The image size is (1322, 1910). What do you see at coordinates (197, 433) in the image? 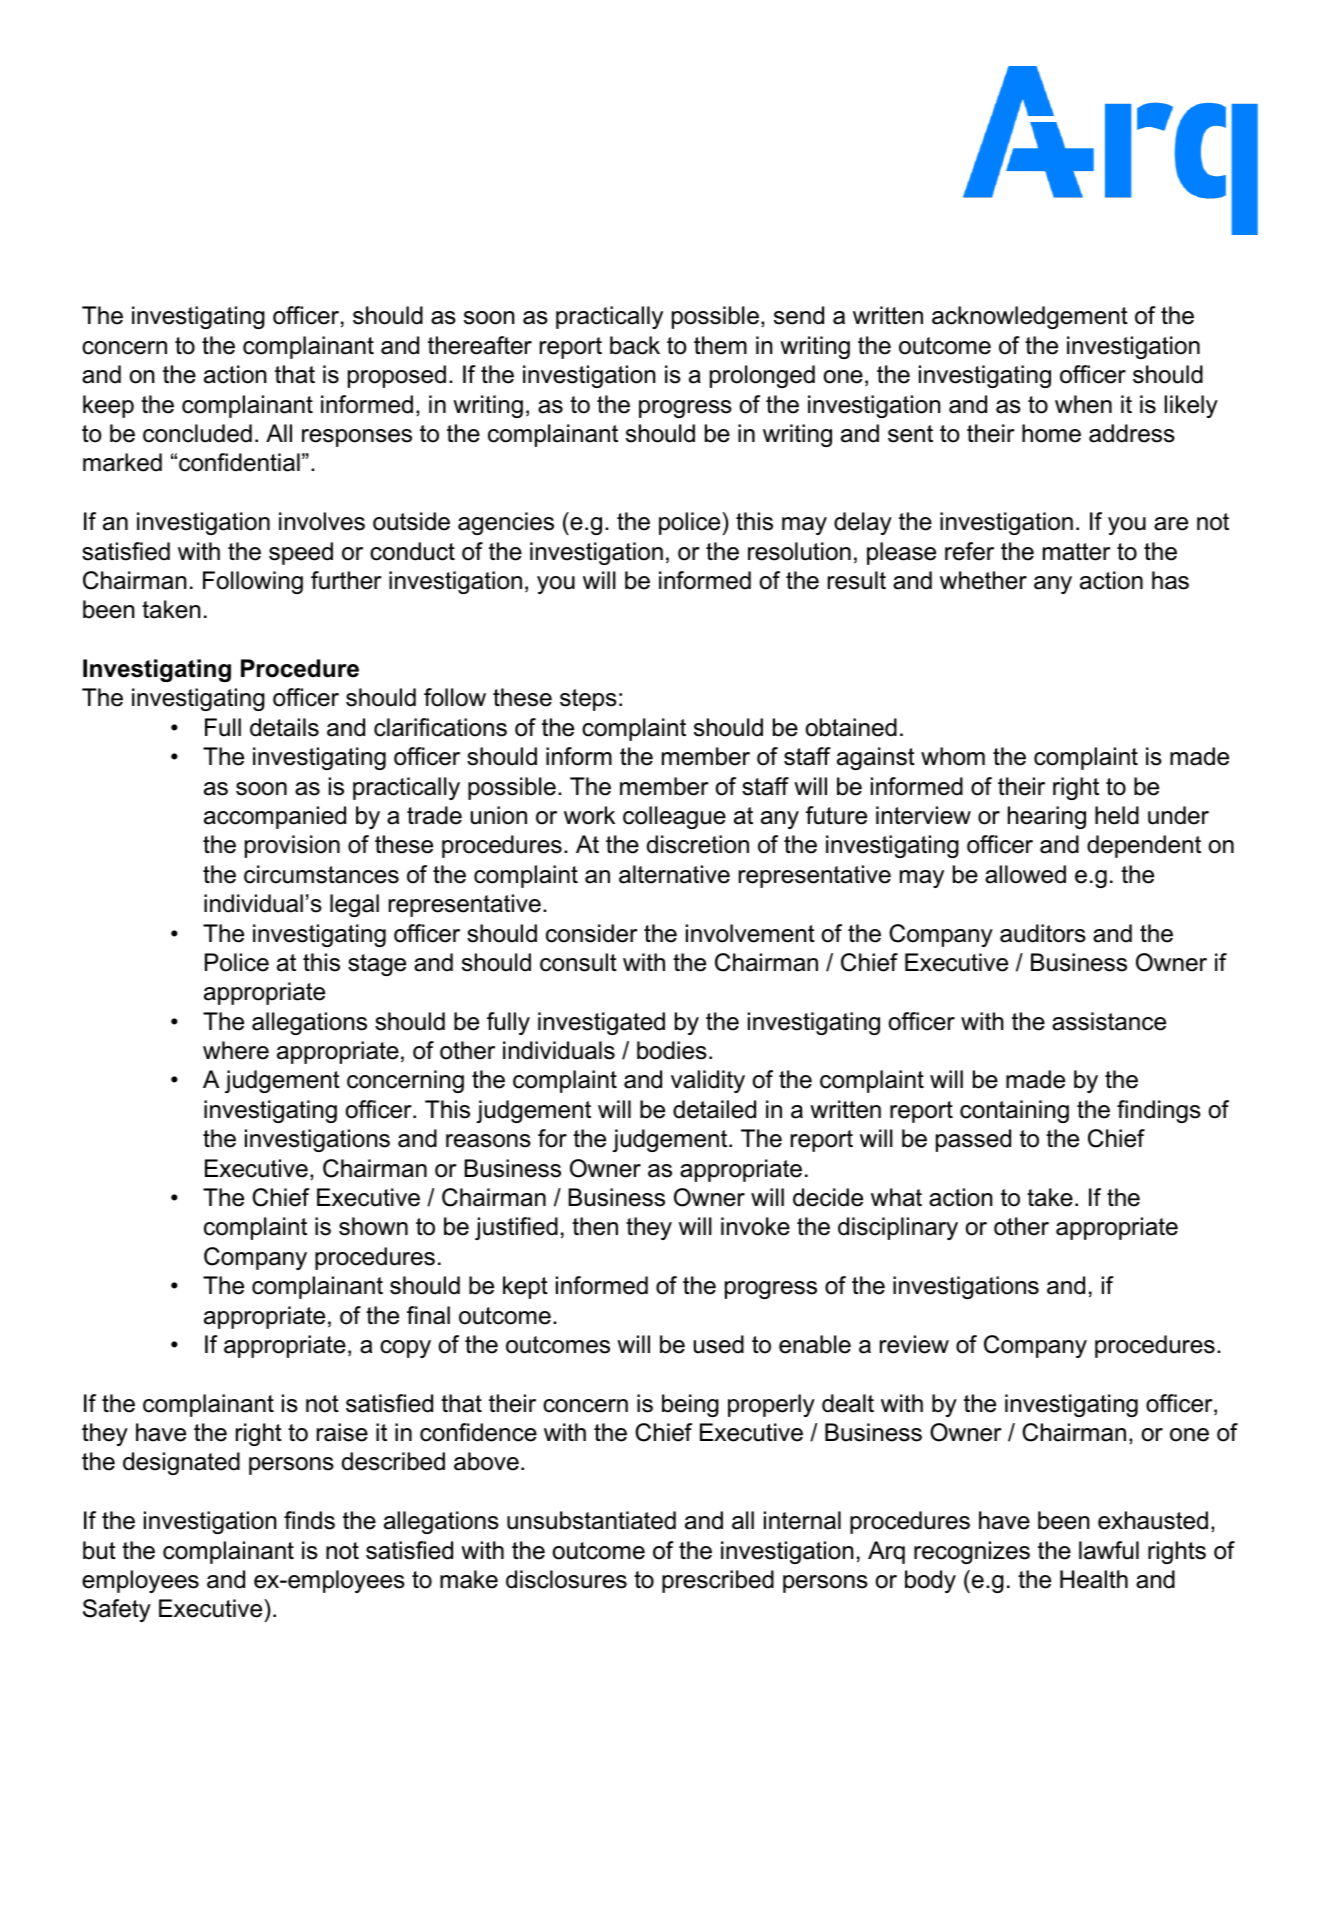
I see `concluded` at bounding box center [197, 433].
